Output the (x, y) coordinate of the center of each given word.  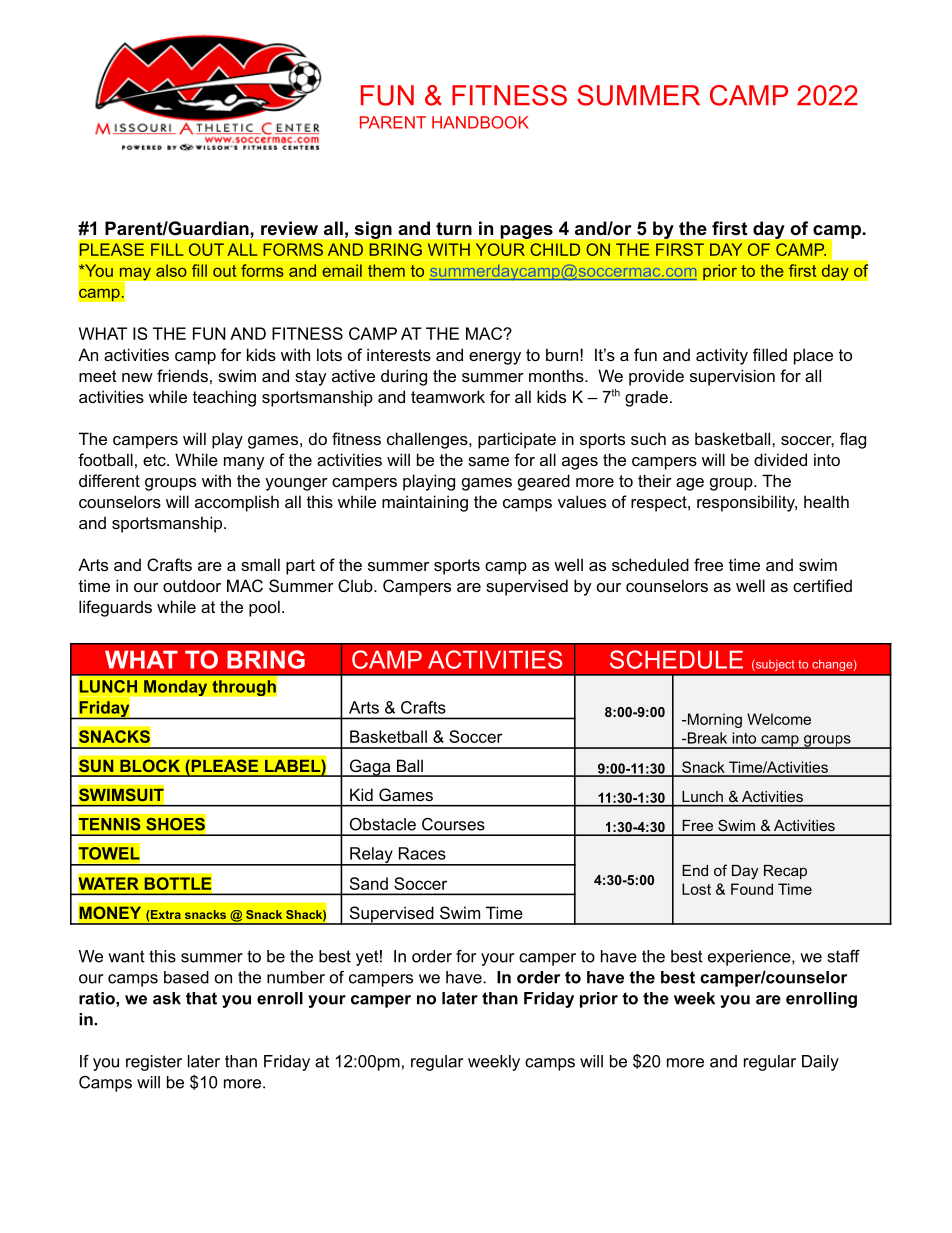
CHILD (555, 249)
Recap (785, 872)
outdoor (192, 585)
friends (182, 375)
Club (356, 585)
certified (822, 585)
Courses (453, 824)
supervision (732, 377)
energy (495, 358)
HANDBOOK (480, 122)
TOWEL (109, 853)
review (289, 228)
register (154, 1063)
